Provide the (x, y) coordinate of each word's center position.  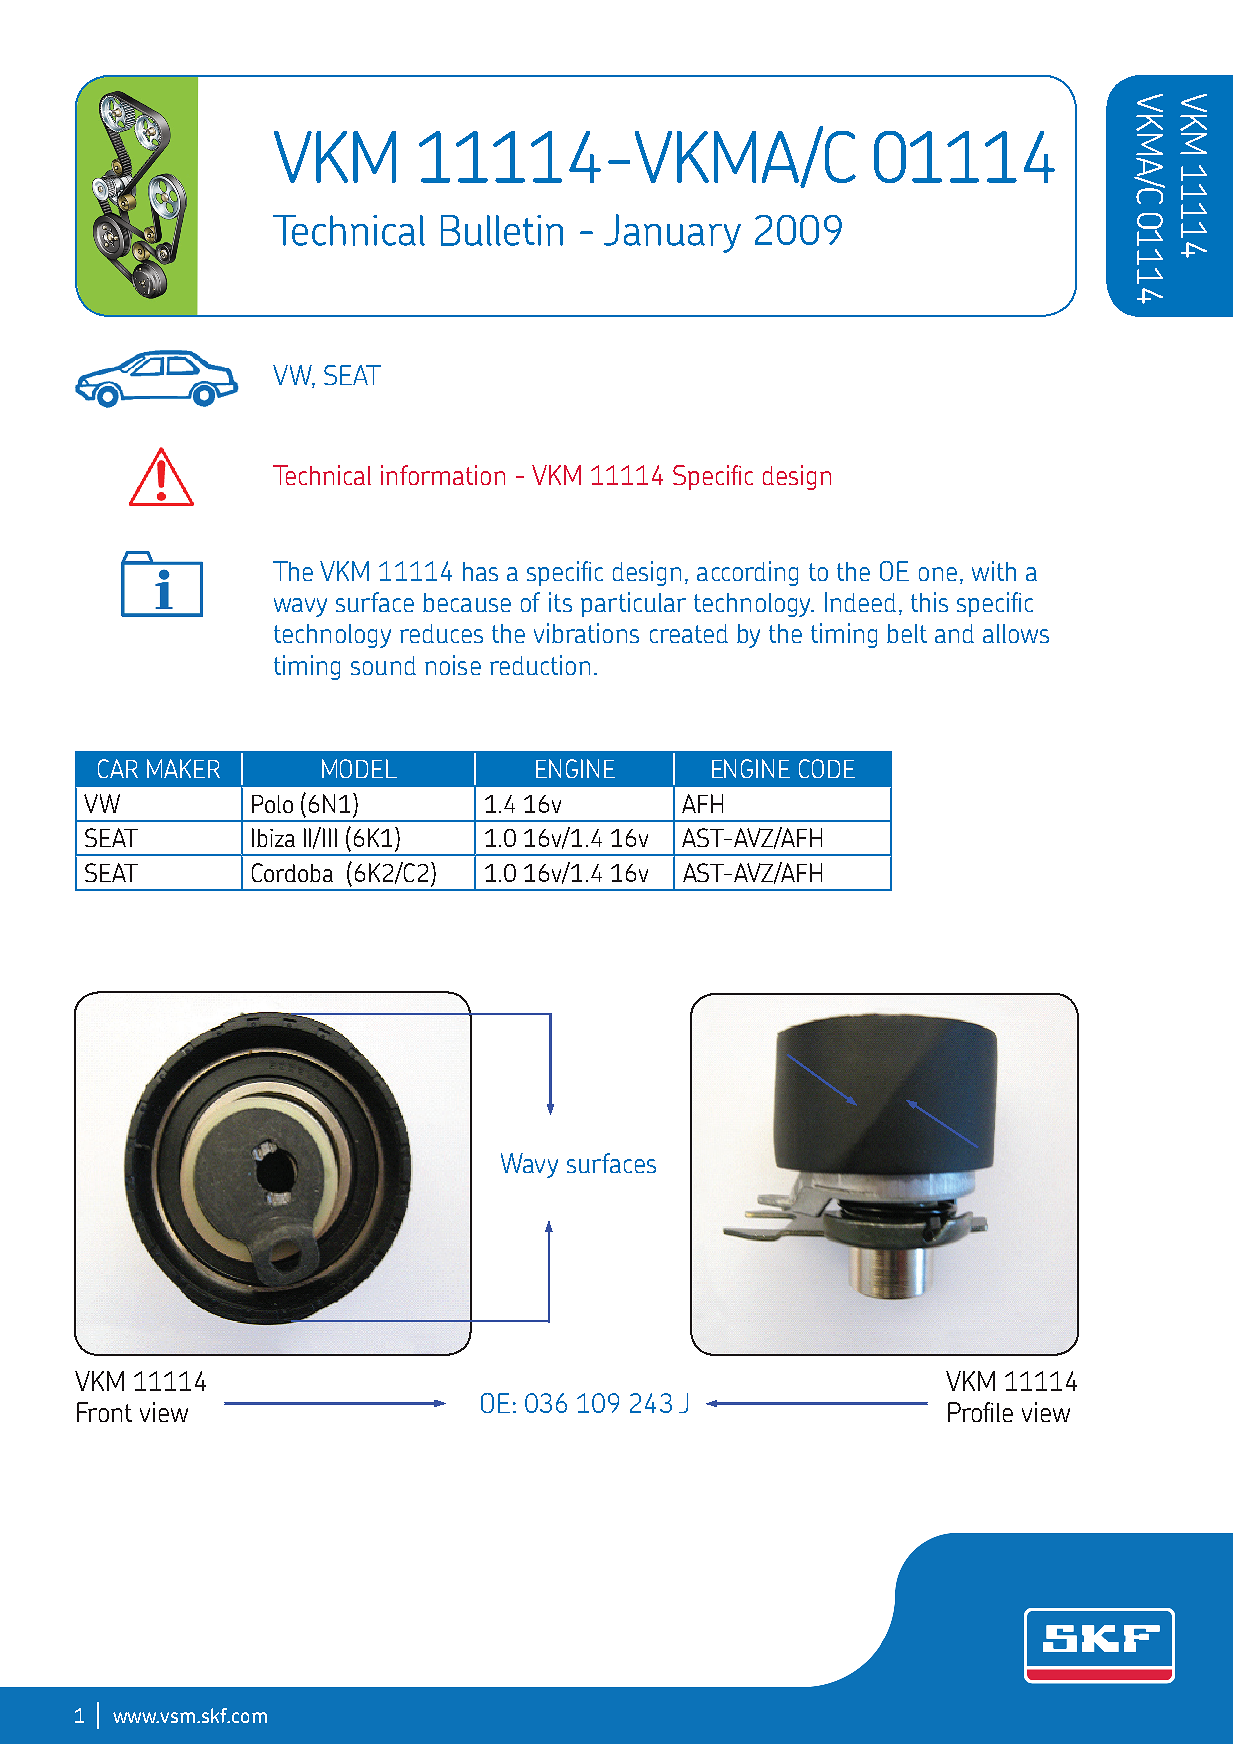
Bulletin (502, 230)
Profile (980, 1412)
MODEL (359, 768)
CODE (827, 768)
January (672, 233)
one (938, 574)
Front (104, 1412)
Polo (272, 804)
